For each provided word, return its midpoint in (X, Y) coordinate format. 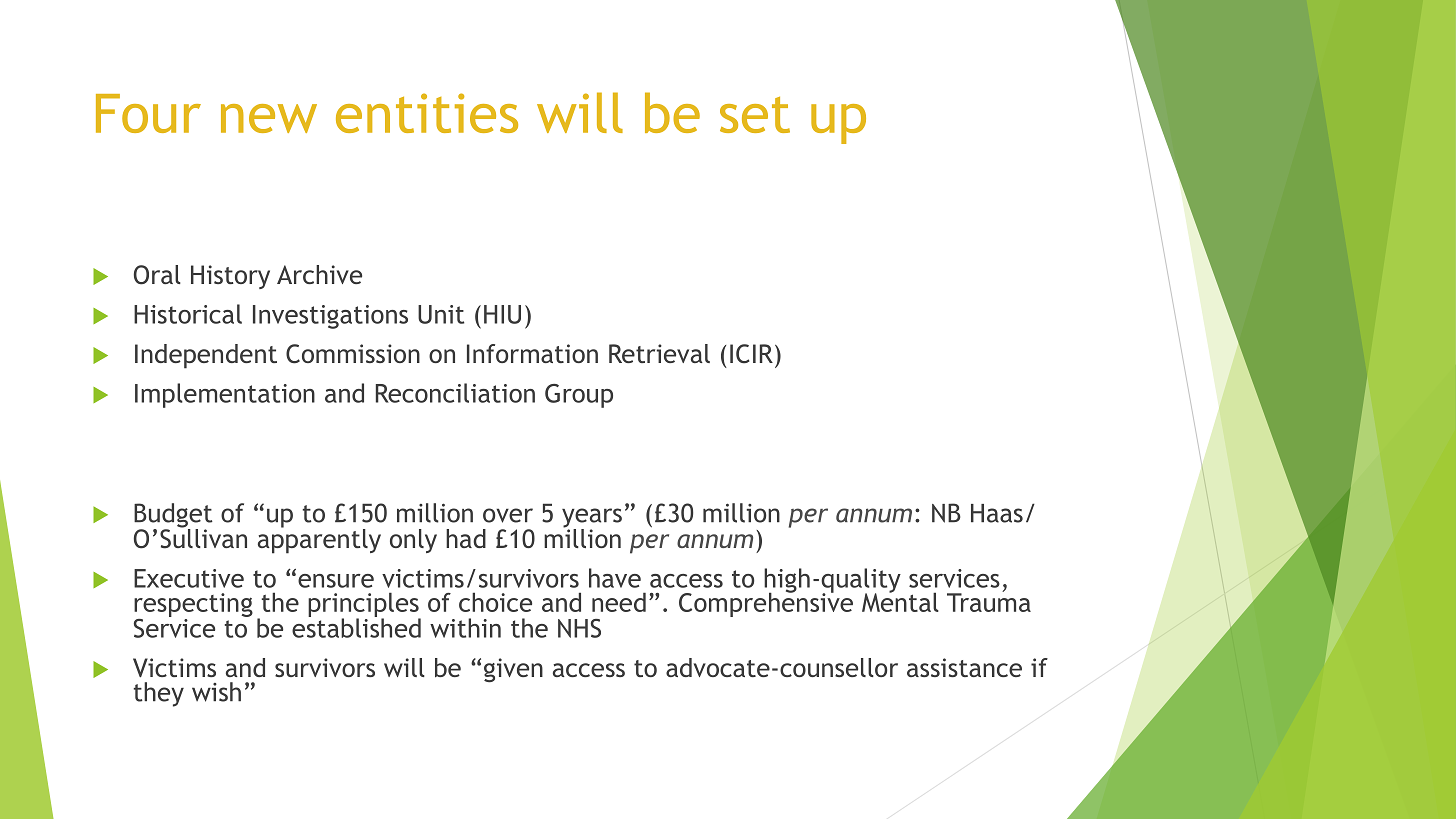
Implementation (225, 395)
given (513, 670)
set (755, 115)
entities (427, 113)
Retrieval (659, 353)
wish (216, 692)
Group (579, 396)
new (269, 118)
